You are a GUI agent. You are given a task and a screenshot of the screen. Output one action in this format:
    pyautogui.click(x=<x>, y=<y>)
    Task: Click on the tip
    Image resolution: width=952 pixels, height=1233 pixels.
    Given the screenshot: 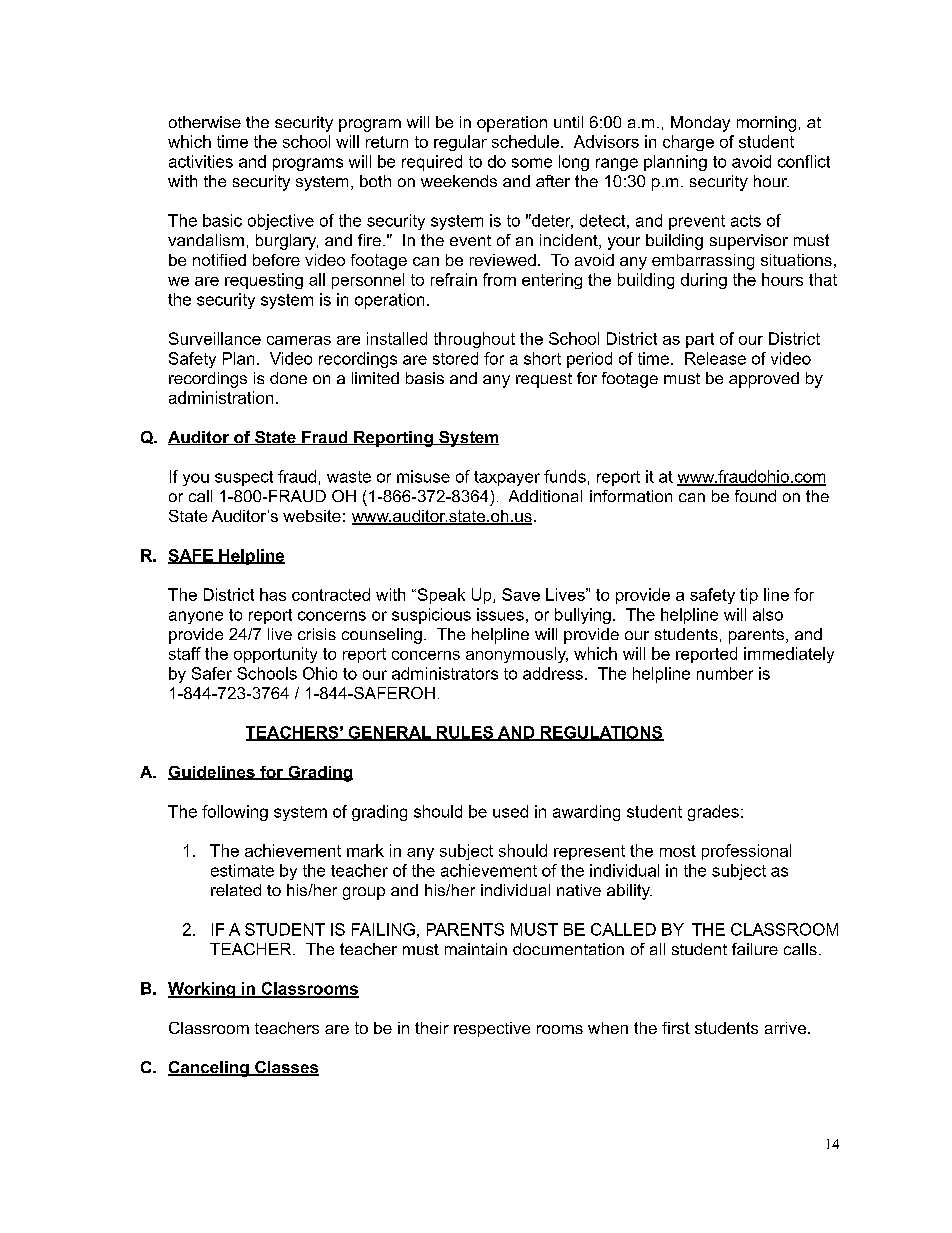 What is the action you would take?
    pyautogui.click(x=749, y=596)
